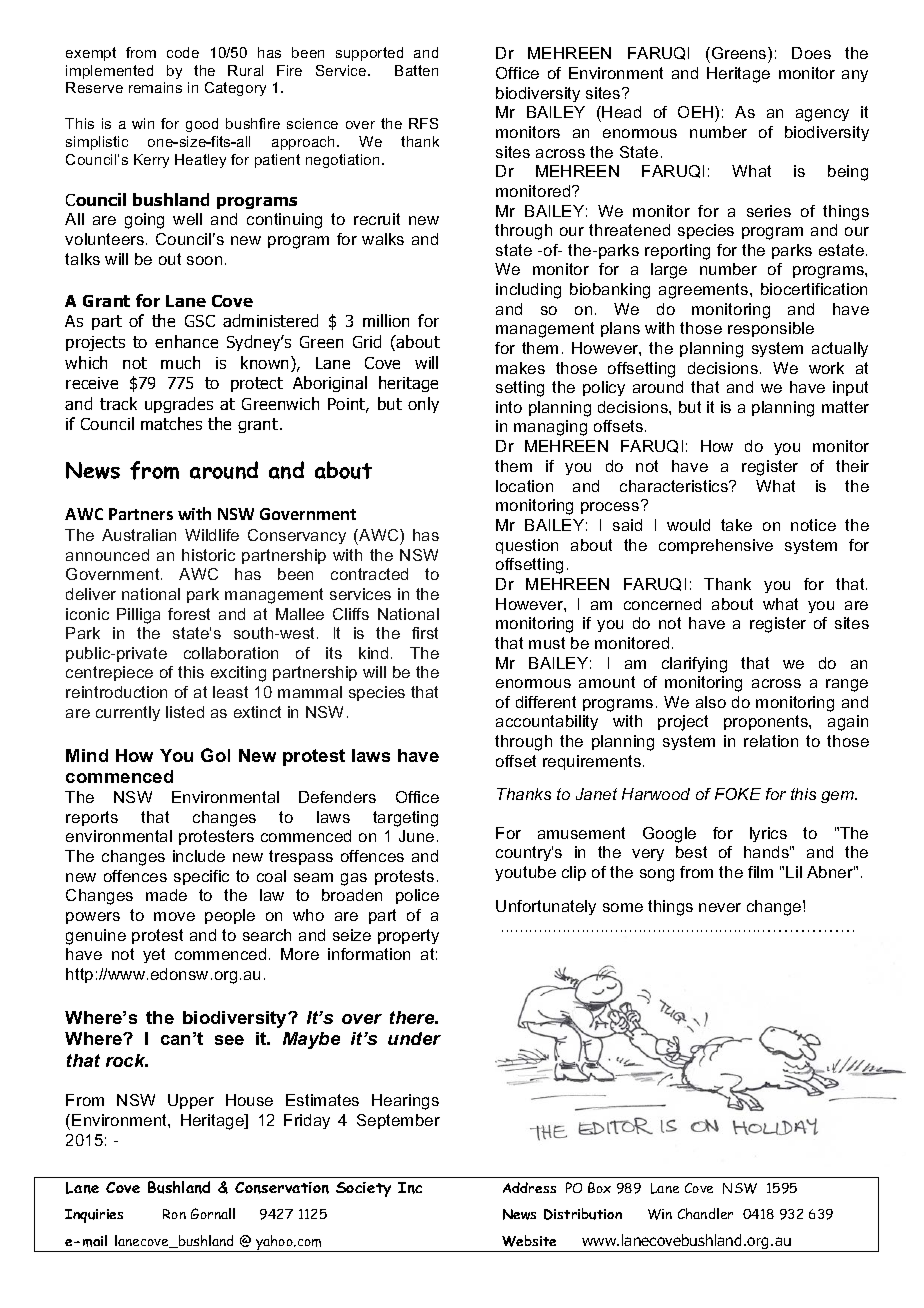  What do you see at coordinates (189, 614) in the screenshot?
I see `forest` at bounding box center [189, 614].
